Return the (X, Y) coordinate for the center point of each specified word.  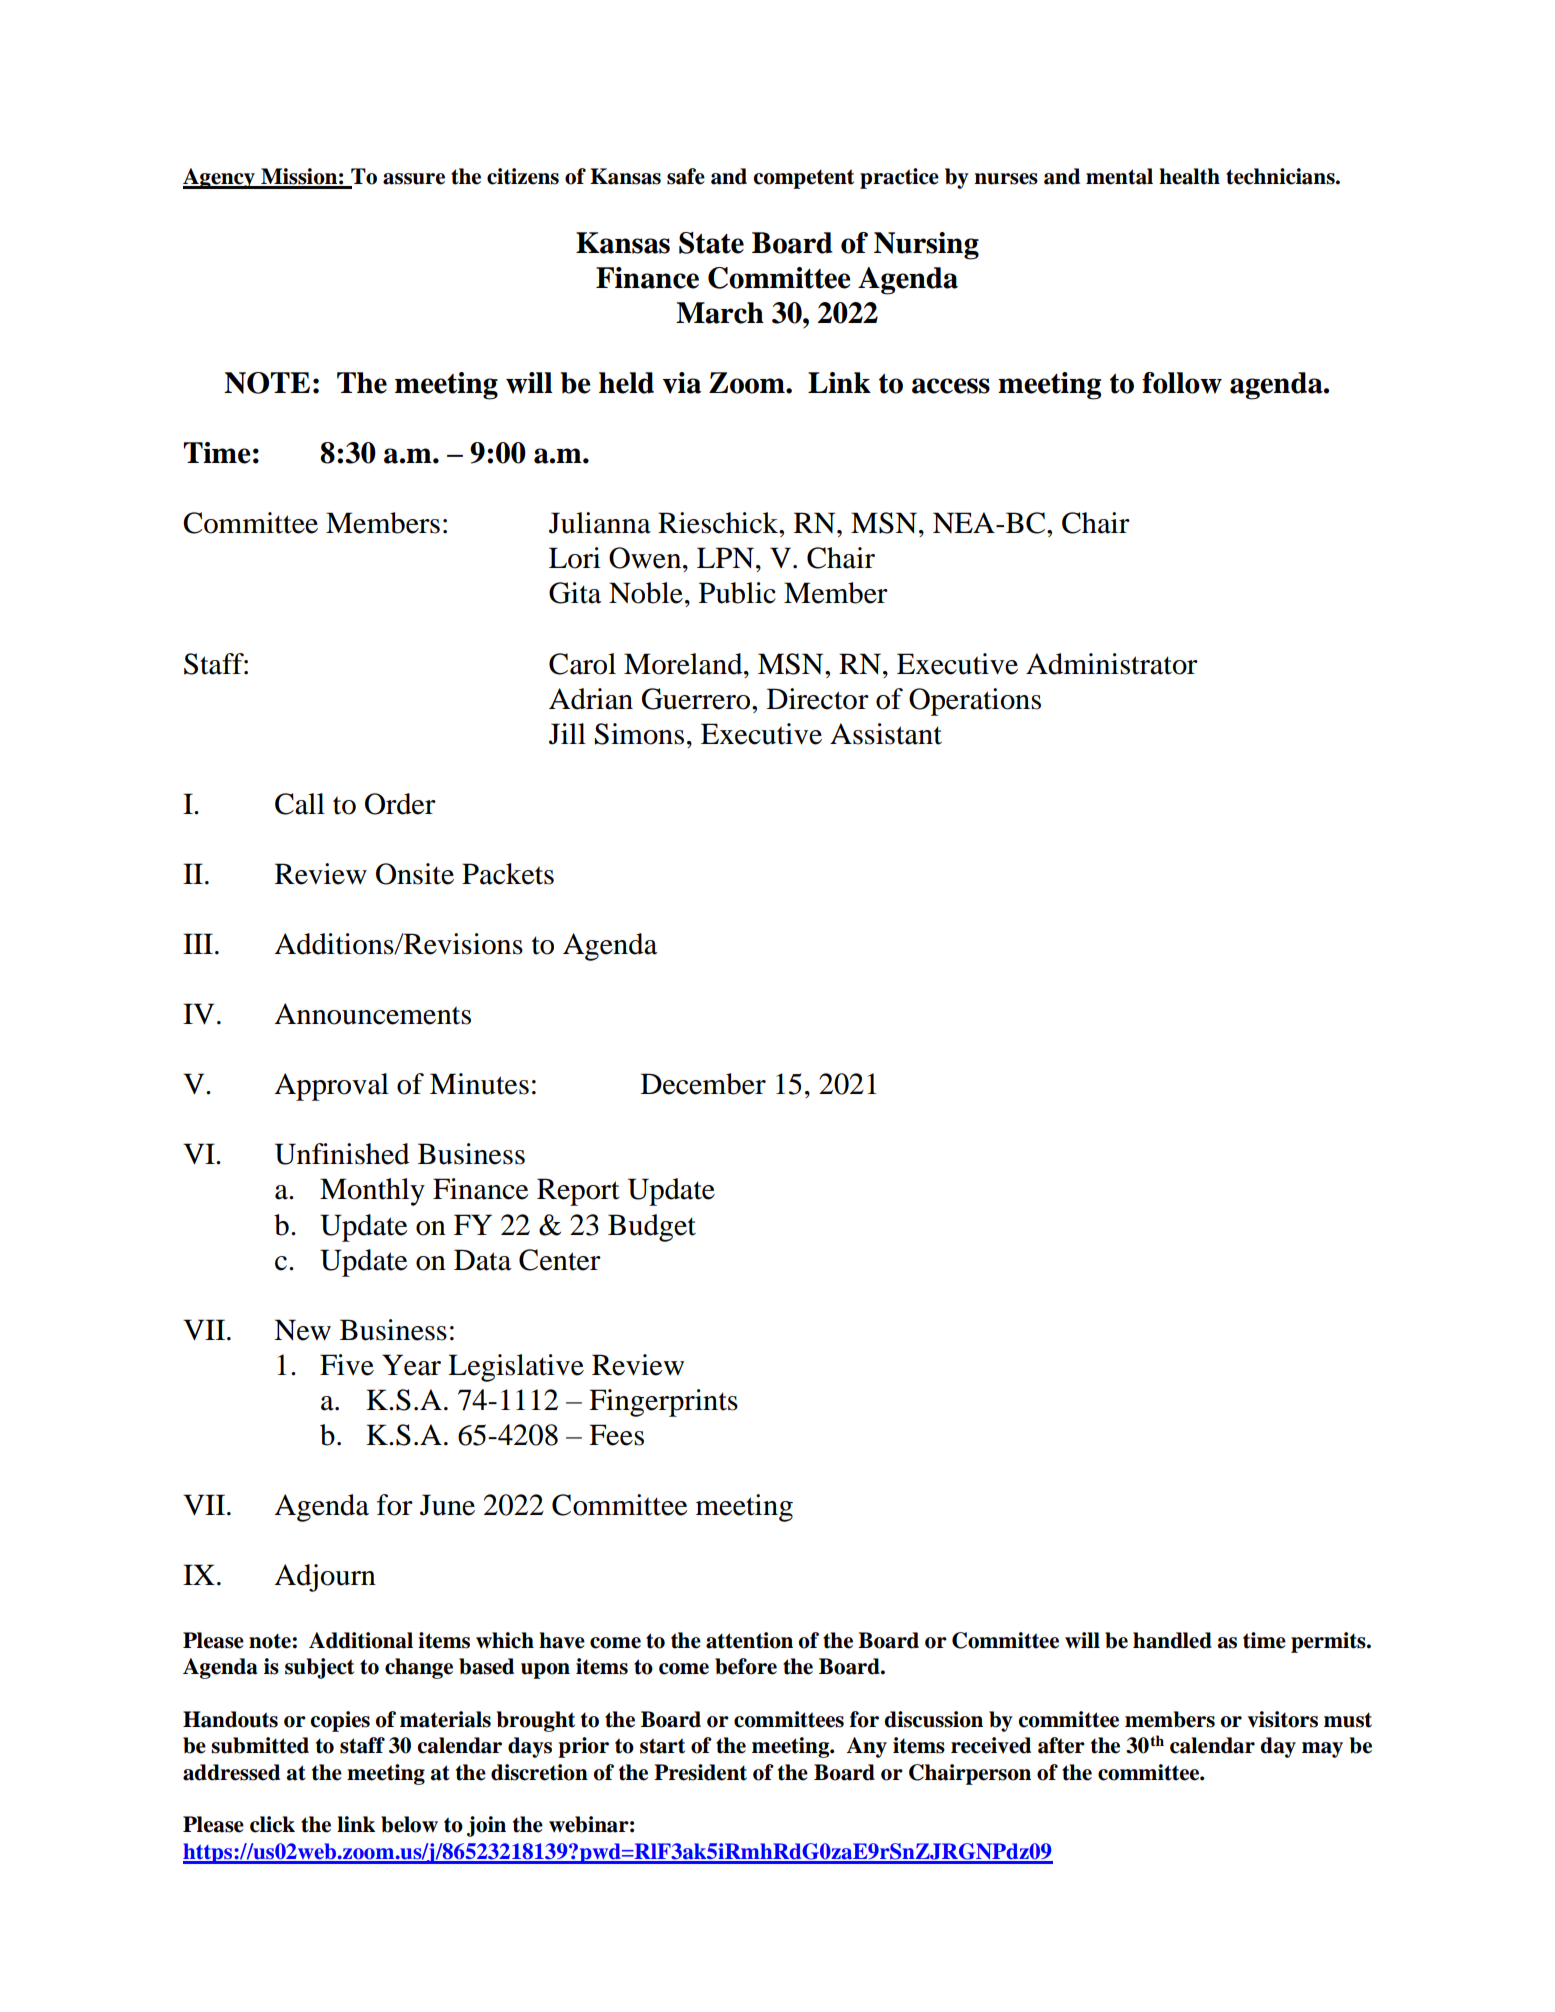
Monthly (372, 1192)
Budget (652, 1228)
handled (1172, 1640)
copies (340, 1721)
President (700, 1772)
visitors (1283, 1719)
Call (300, 804)
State (711, 243)
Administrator (1112, 664)
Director (818, 699)
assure (414, 179)
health (1189, 176)
